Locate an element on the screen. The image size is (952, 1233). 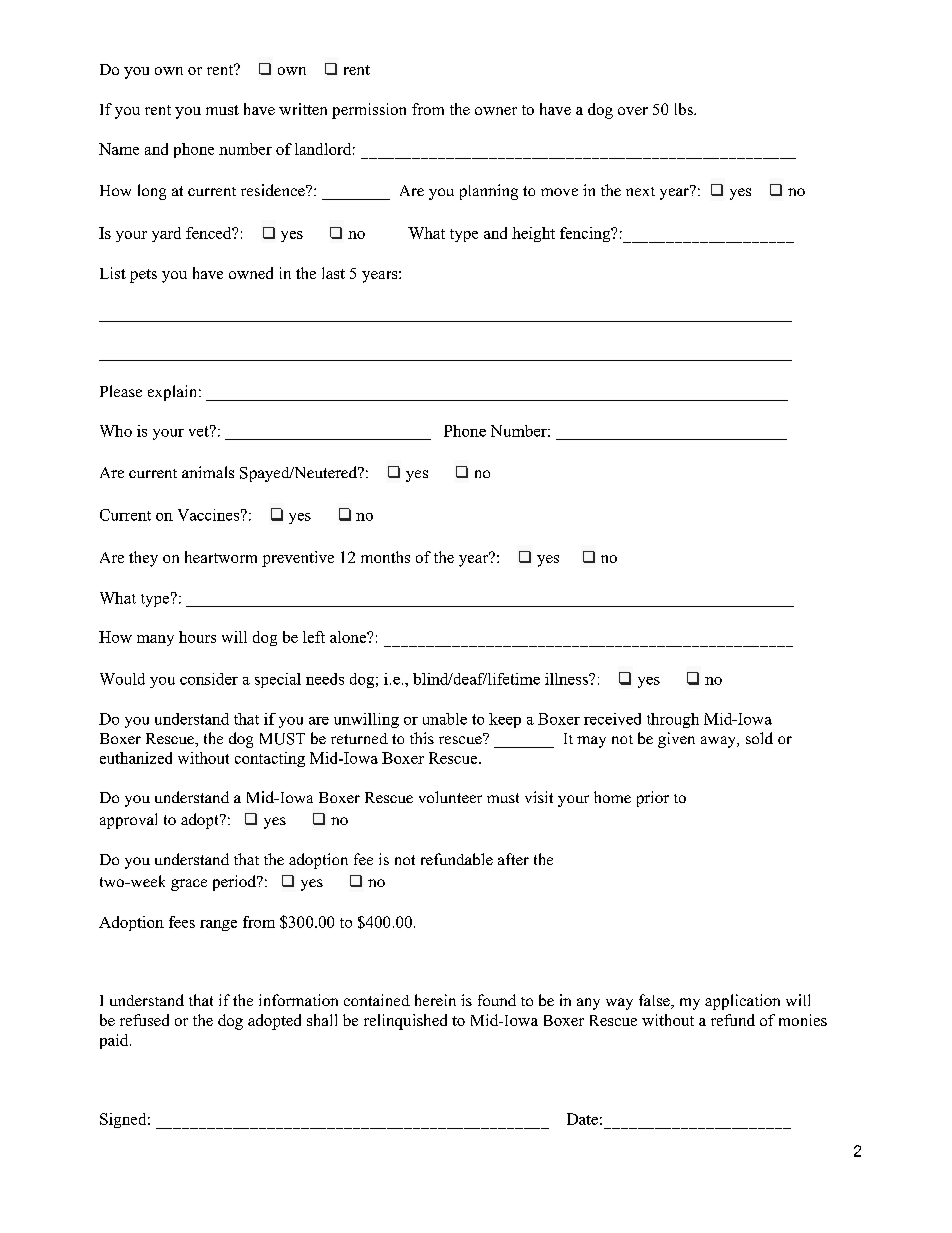
herein is located at coordinates (435, 1000).
